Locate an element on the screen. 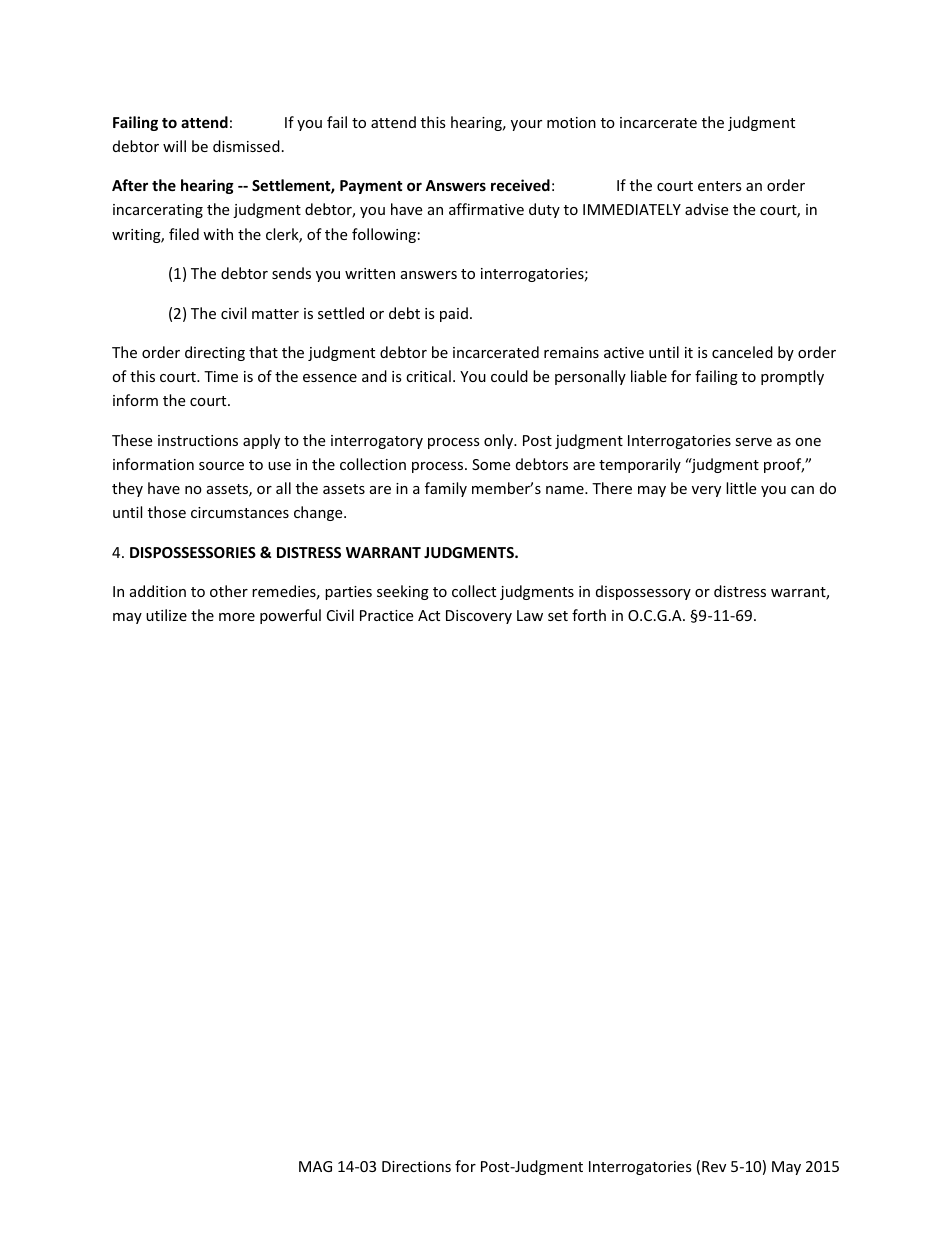 The image size is (952, 1233). enters is located at coordinates (720, 186).
